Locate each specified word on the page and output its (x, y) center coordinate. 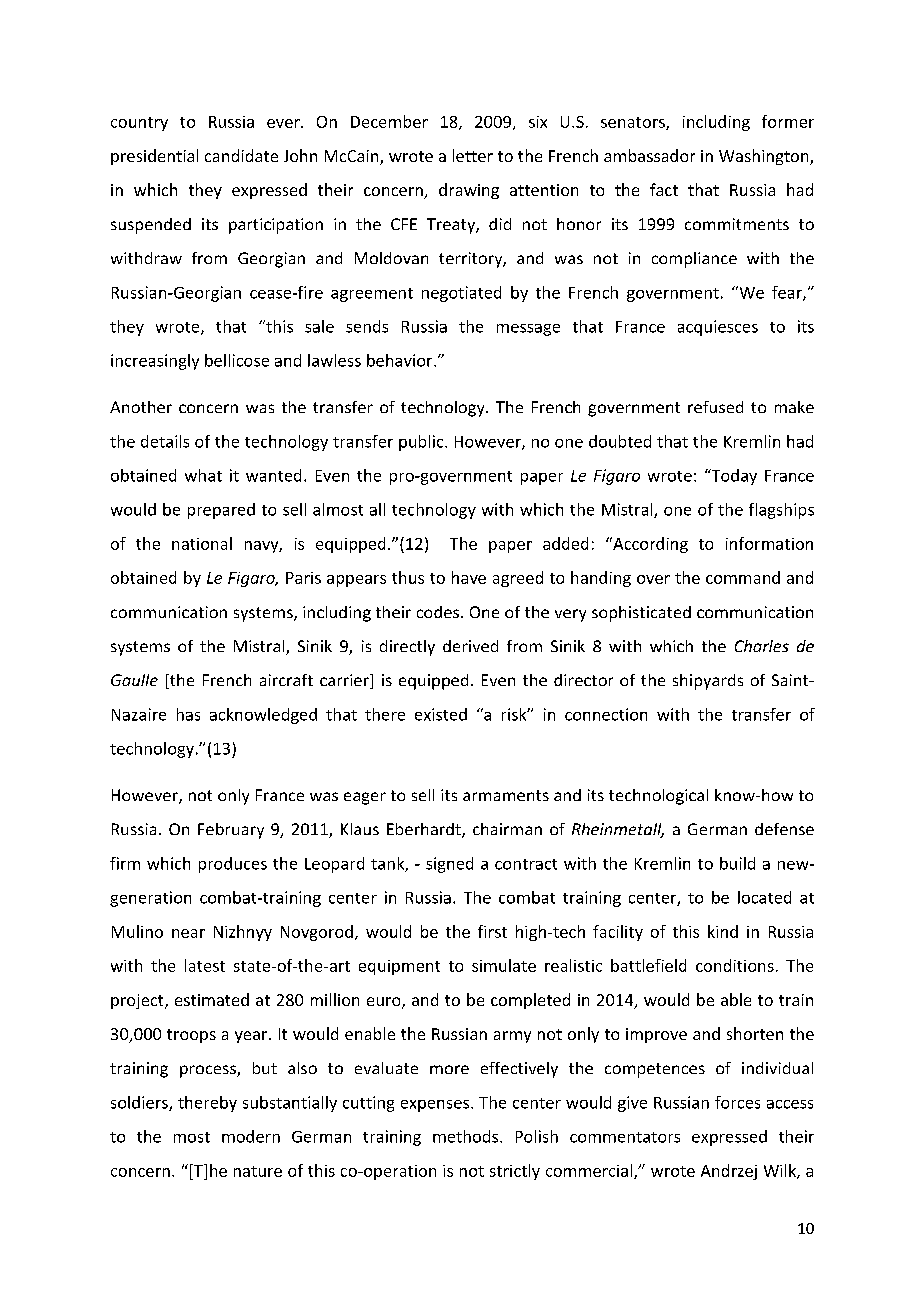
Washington (765, 157)
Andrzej (729, 1172)
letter (473, 155)
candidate (241, 155)
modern (251, 1136)
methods (467, 1136)
